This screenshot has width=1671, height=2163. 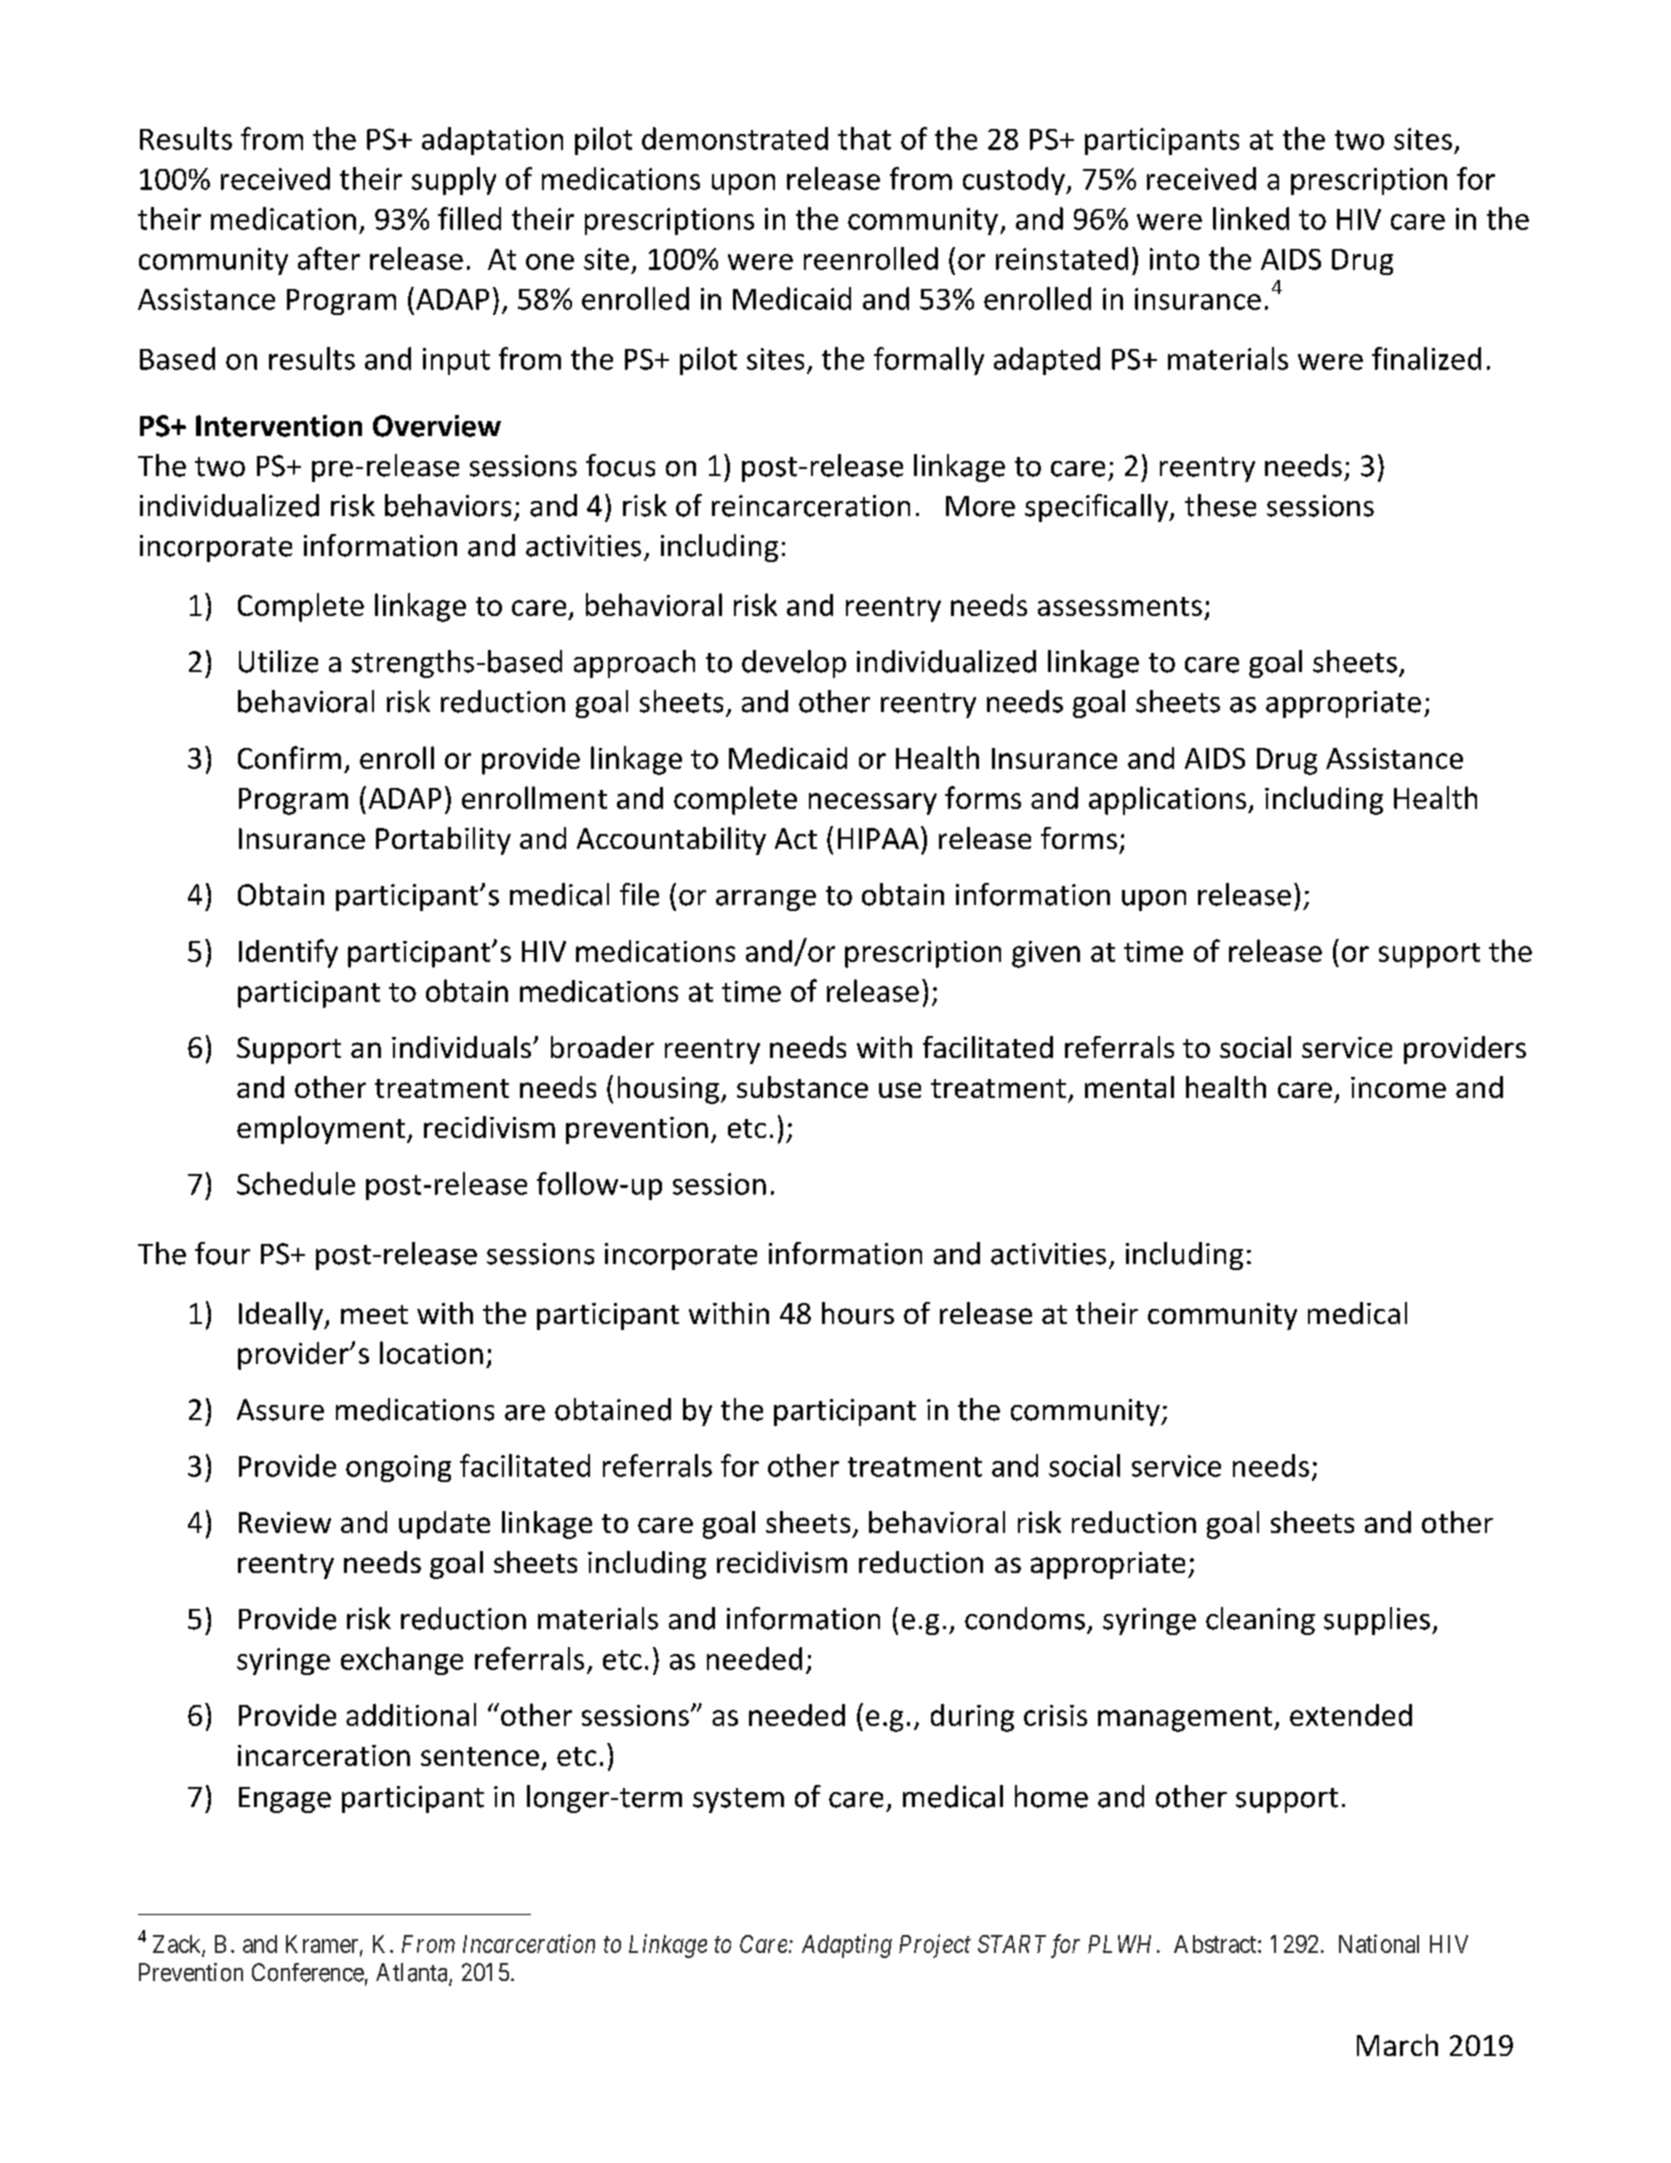 What do you see at coordinates (329, 258) in the screenshot?
I see `after` at bounding box center [329, 258].
